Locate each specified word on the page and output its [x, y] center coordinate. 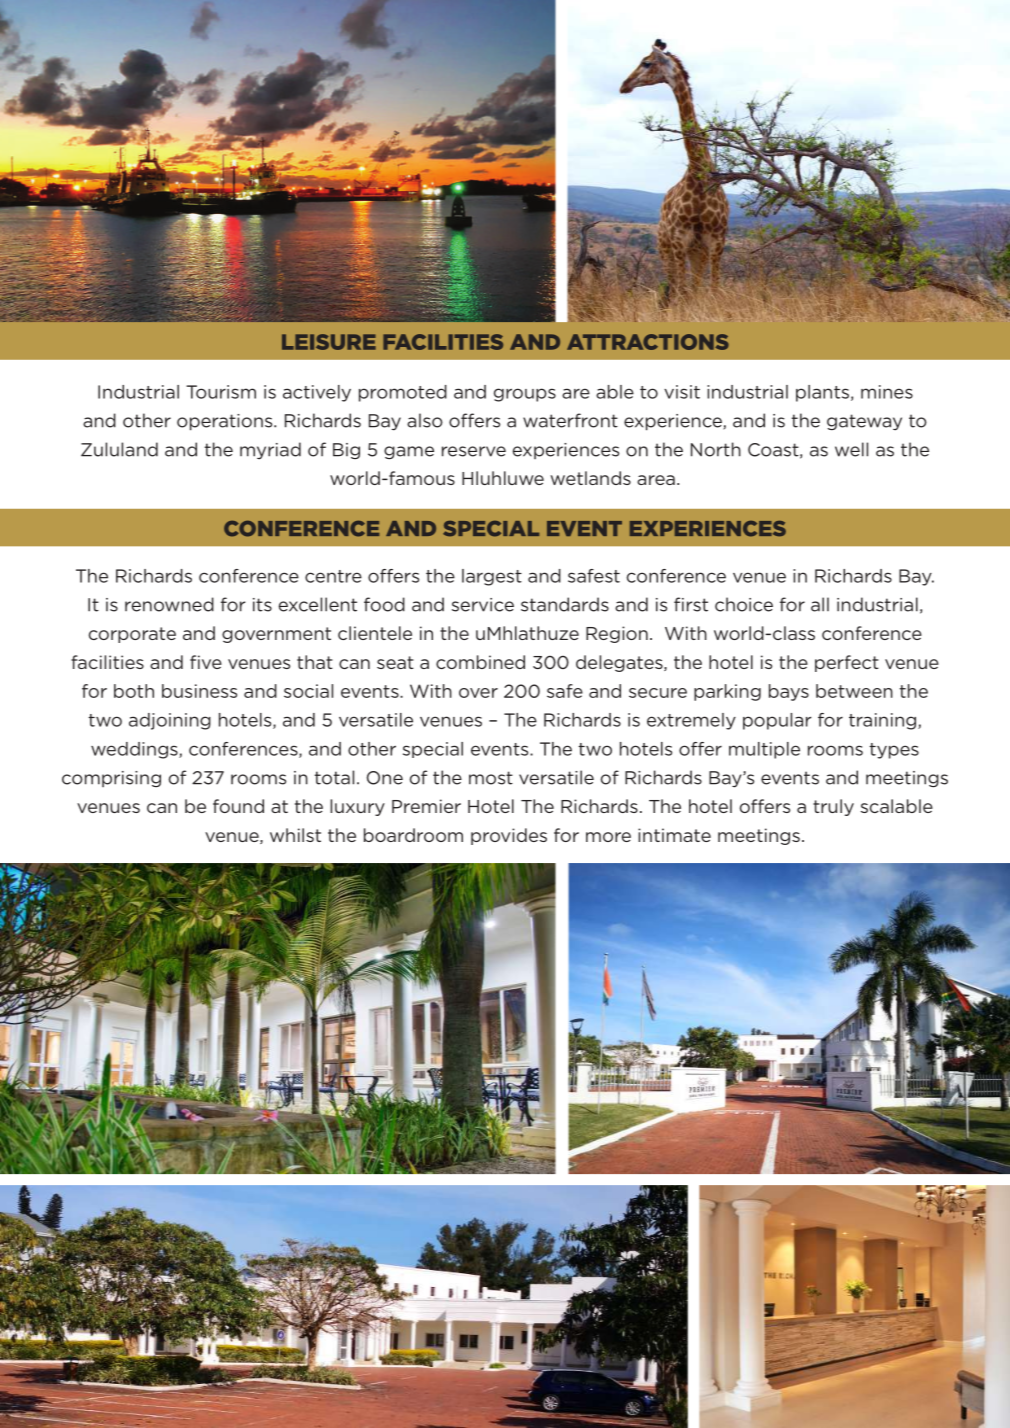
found [238, 806]
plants [822, 393]
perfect [847, 663]
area [656, 480]
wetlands [590, 478]
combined [480, 662]
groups [525, 395]
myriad [270, 451]
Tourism [221, 392]
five [206, 662]
